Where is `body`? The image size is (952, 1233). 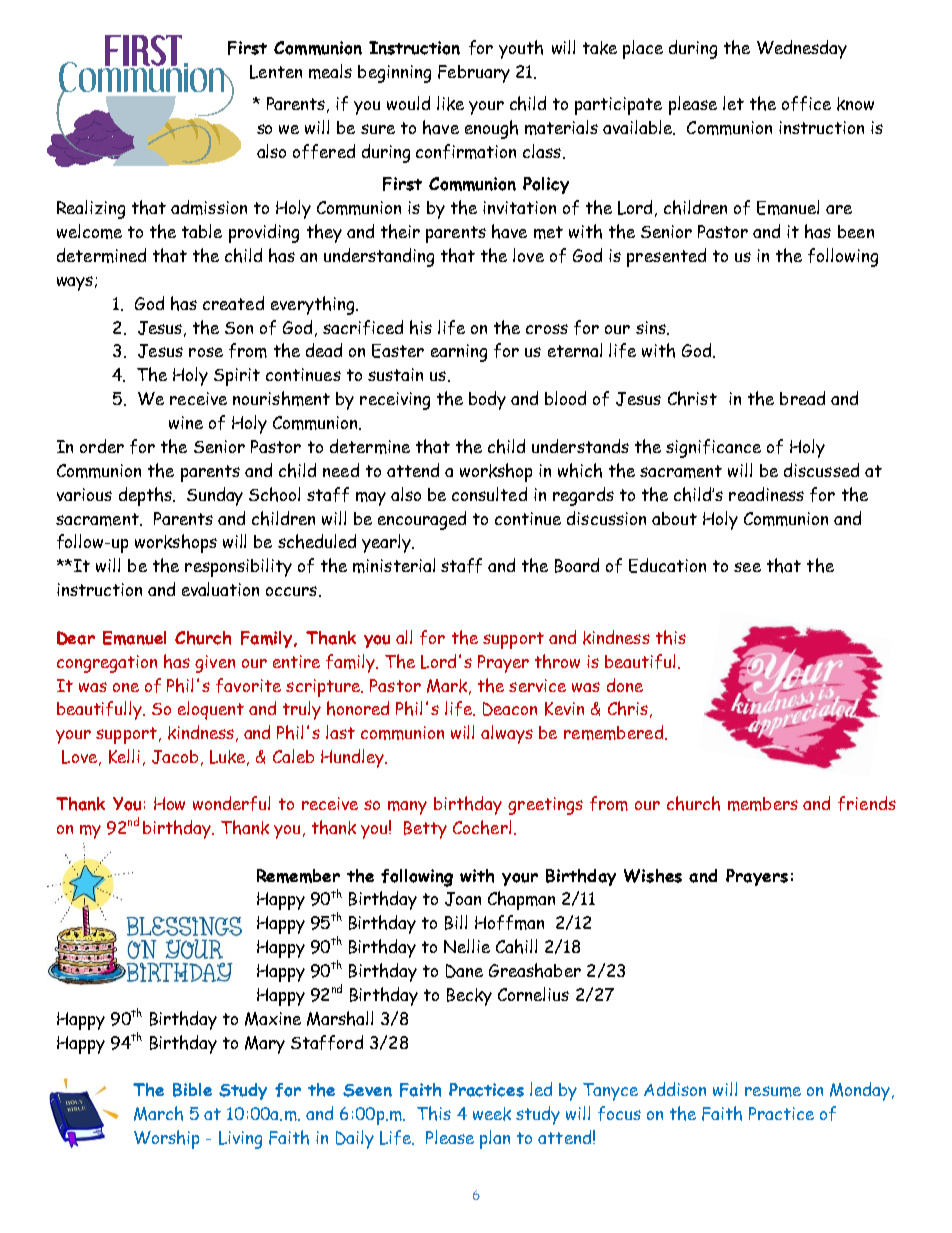
body is located at coordinates (487, 400).
